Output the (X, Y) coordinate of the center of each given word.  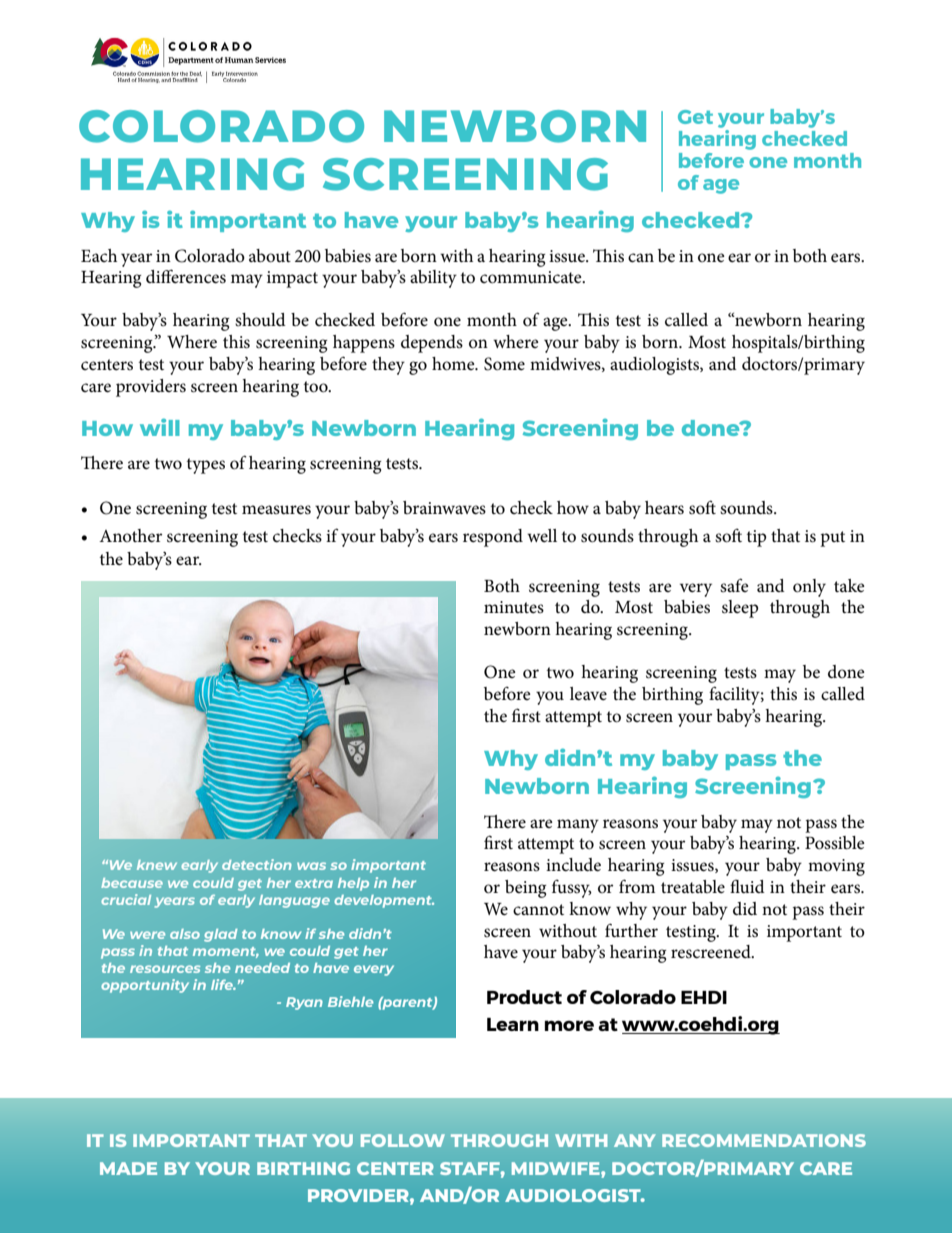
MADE (128, 1168)
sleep (740, 609)
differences (186, 276)
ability (433, 279)
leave (588, 694)
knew (157, 865)
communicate (532, 277)
